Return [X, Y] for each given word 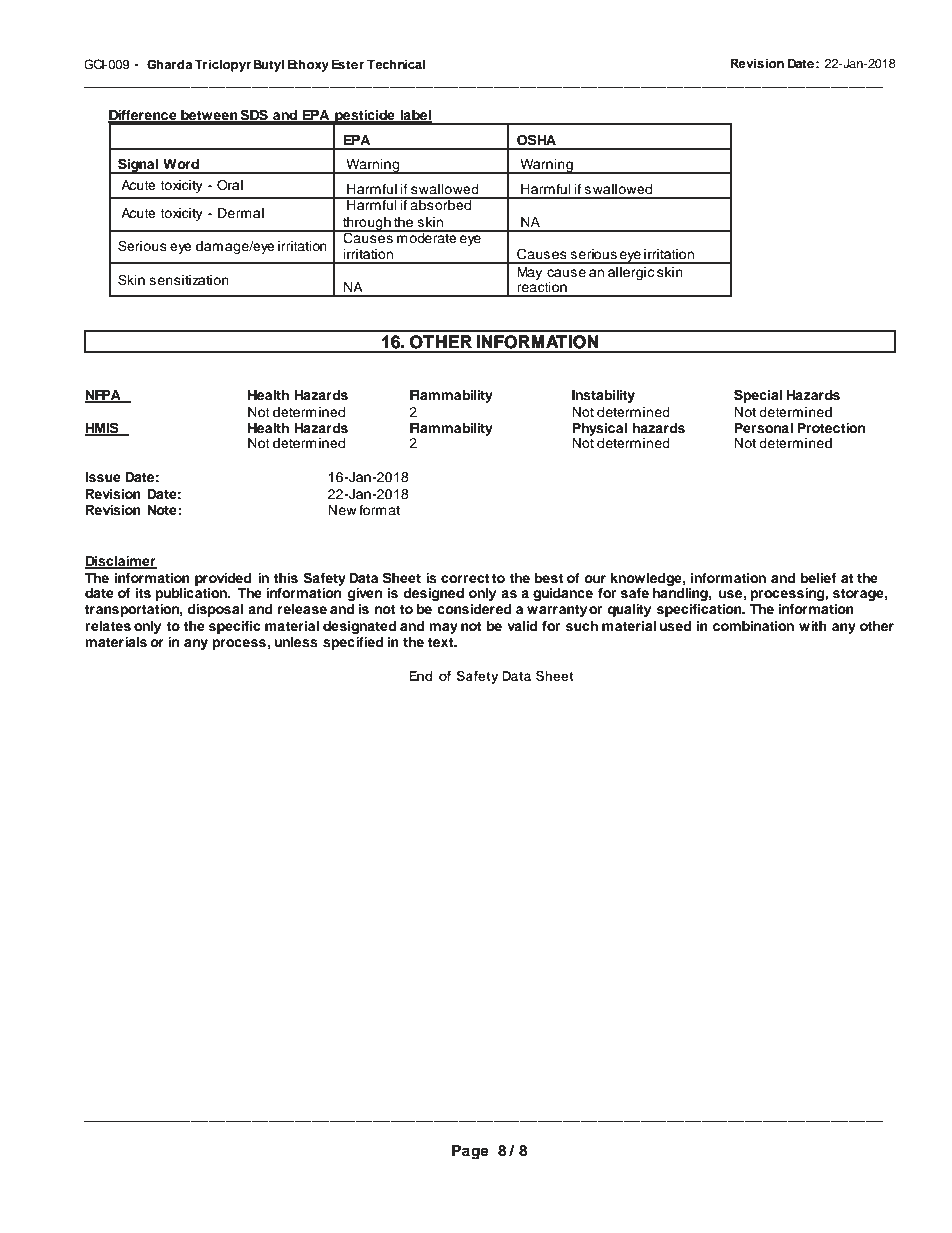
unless [296, 642]
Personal [763, 428]
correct [465, 578]
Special [758, 396]
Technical [396, 64]
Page [470, 1152]
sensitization [189, 280]
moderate [427, 236]
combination [753, 626]
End [421, 676]
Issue [103, 477]
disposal [215, 610]
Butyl [269, 65]
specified [353, 643]
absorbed [441, 204]
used [675, 626]
